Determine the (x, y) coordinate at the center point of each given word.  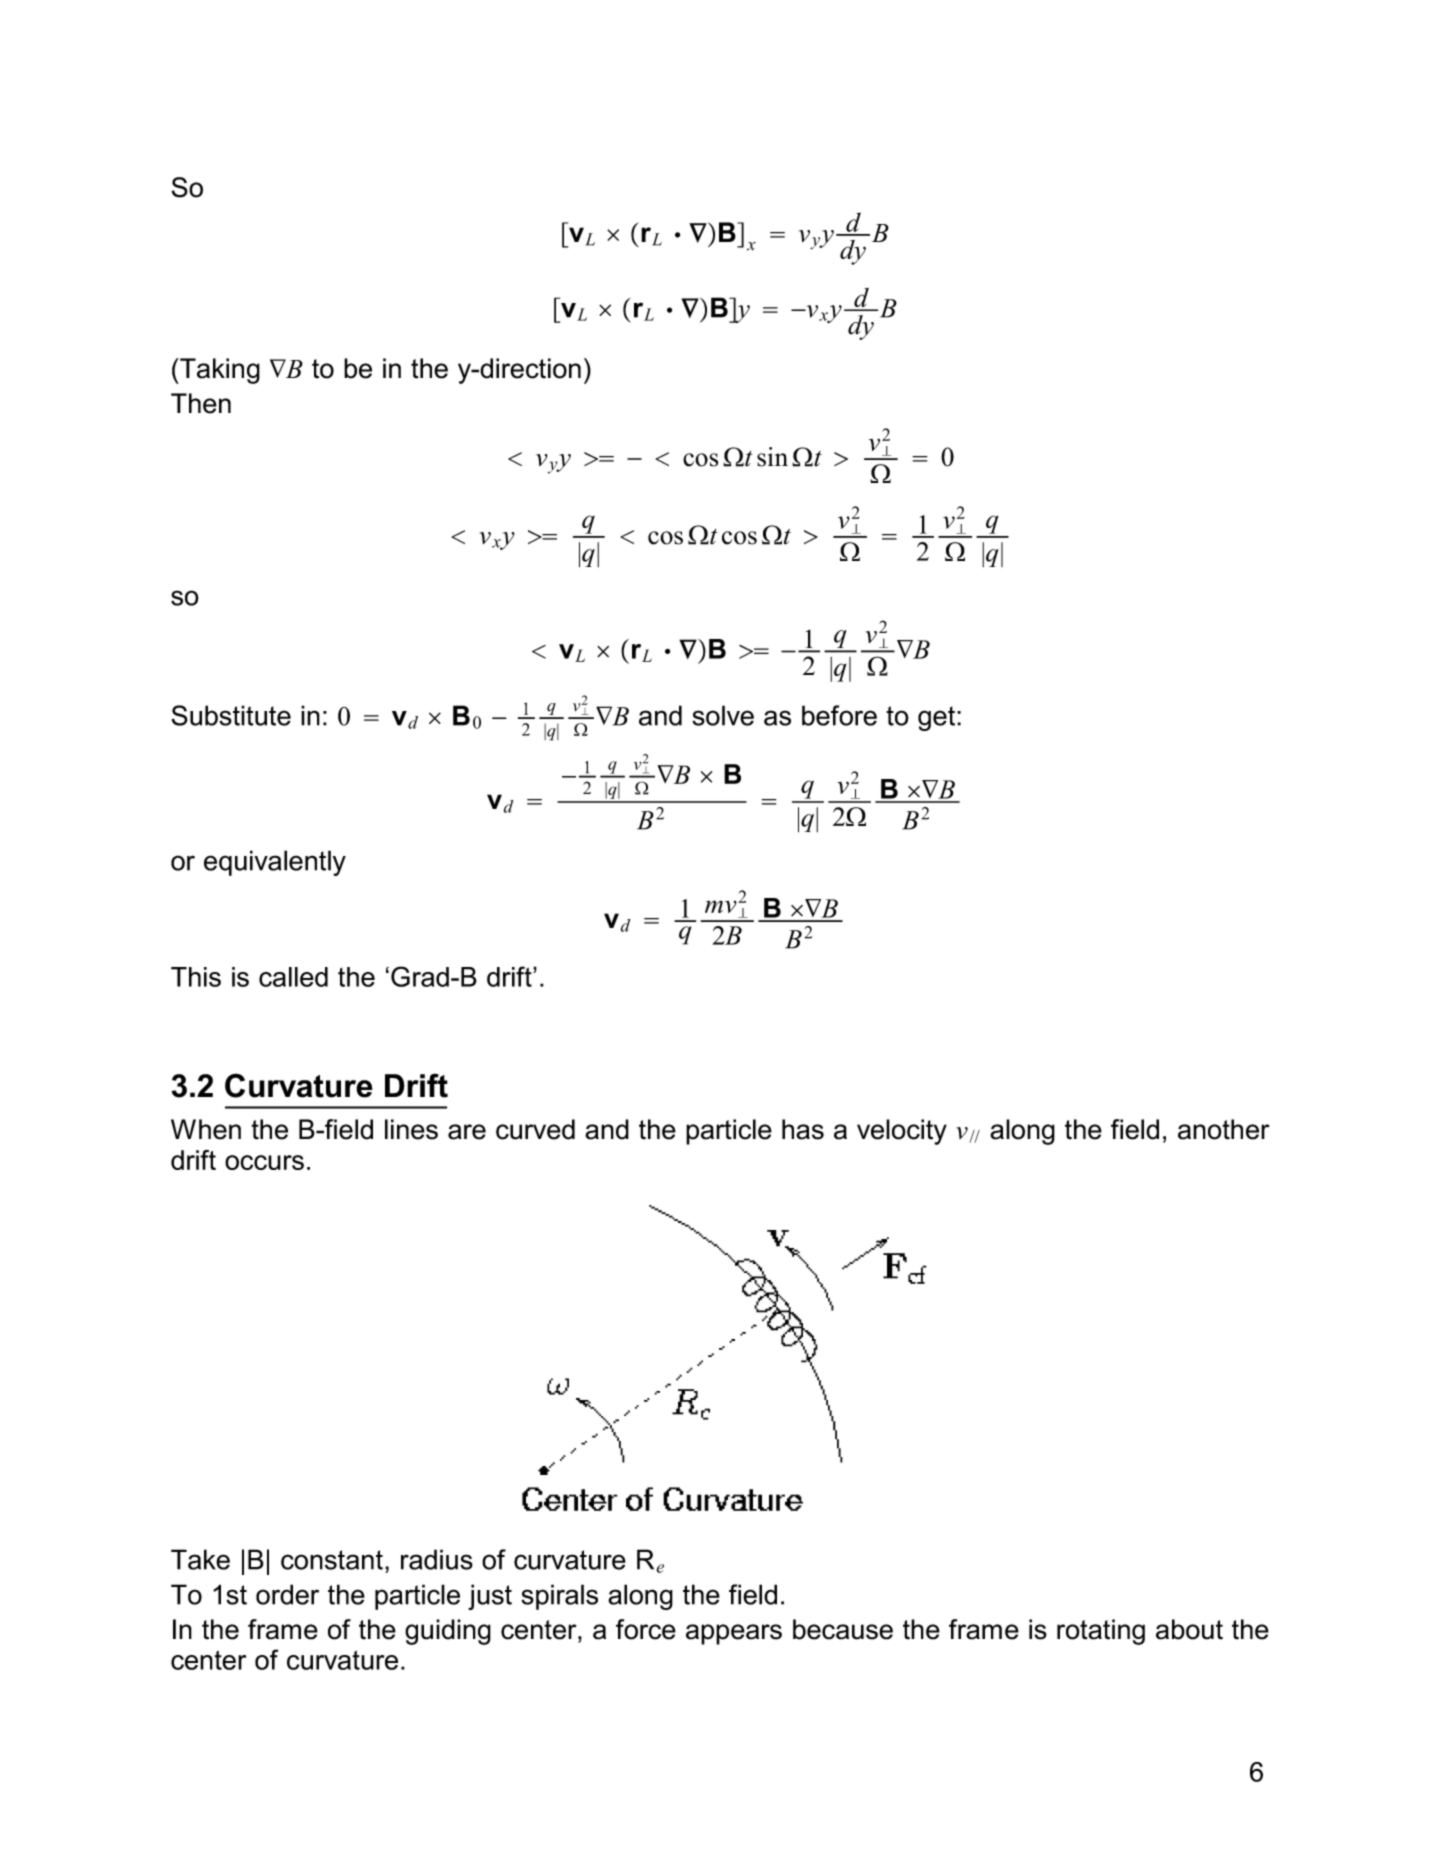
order (287, 1594)
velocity (902, 1132)
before (839, 715)
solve (723, 715)
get (938, 718)
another (1224, 1129)
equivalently (275, 863)
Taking (219, 371)
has (803, 1129)
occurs (264, 1162)
